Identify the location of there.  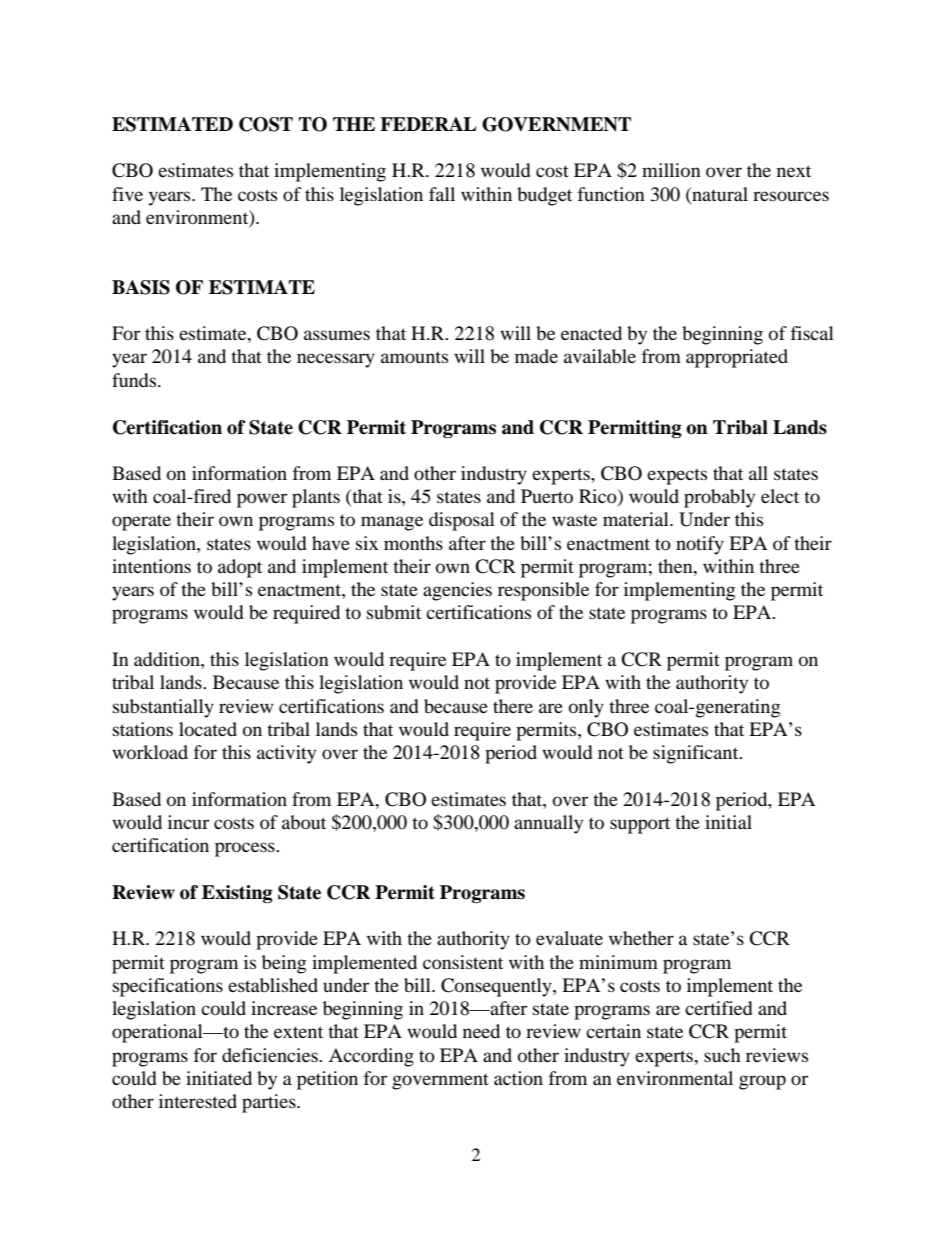
(513, 706).
